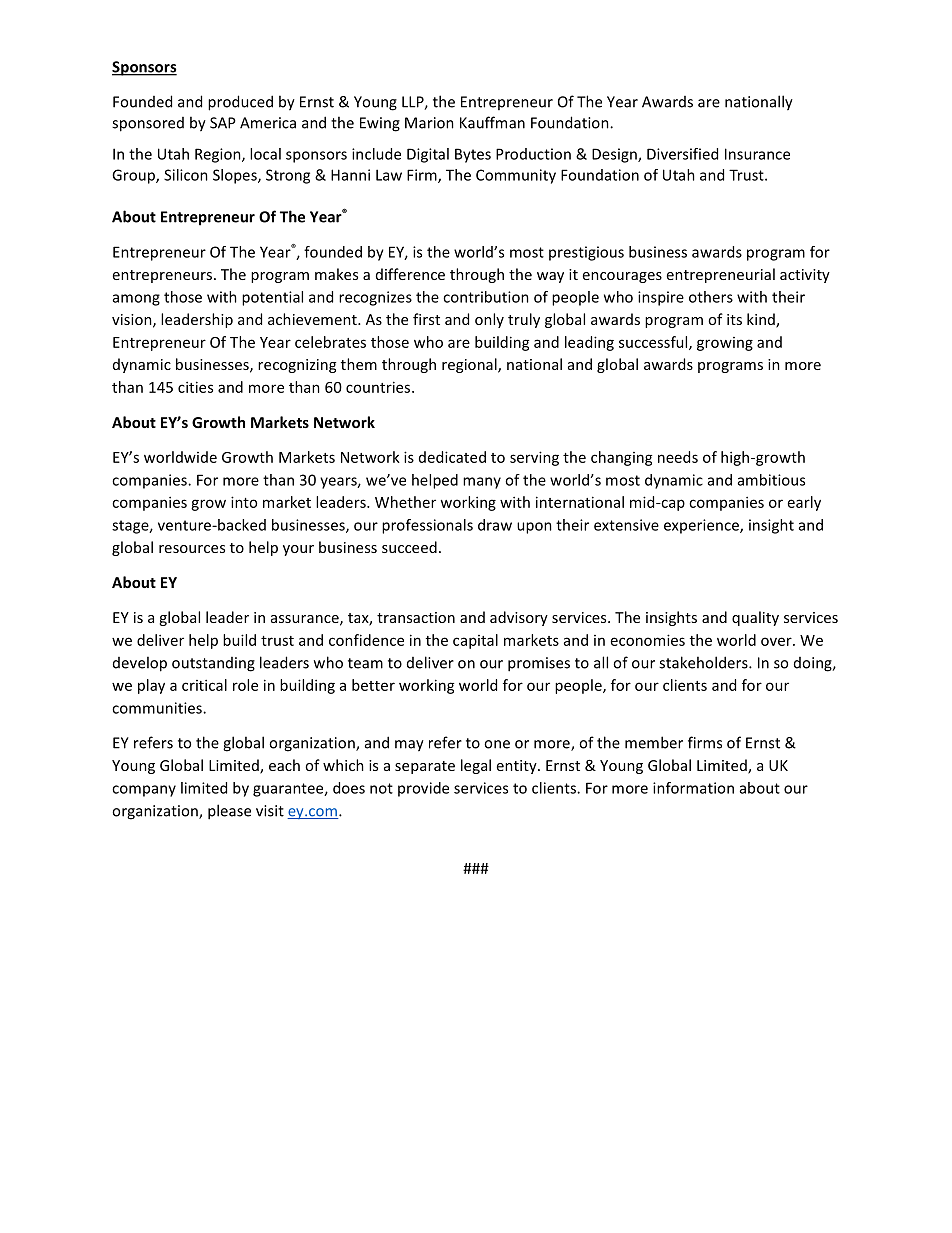 The image size is (952, 1233). What do you see at coordinates (678, 457) in the page?
I see `needs` at bounding box center [678, 457].
